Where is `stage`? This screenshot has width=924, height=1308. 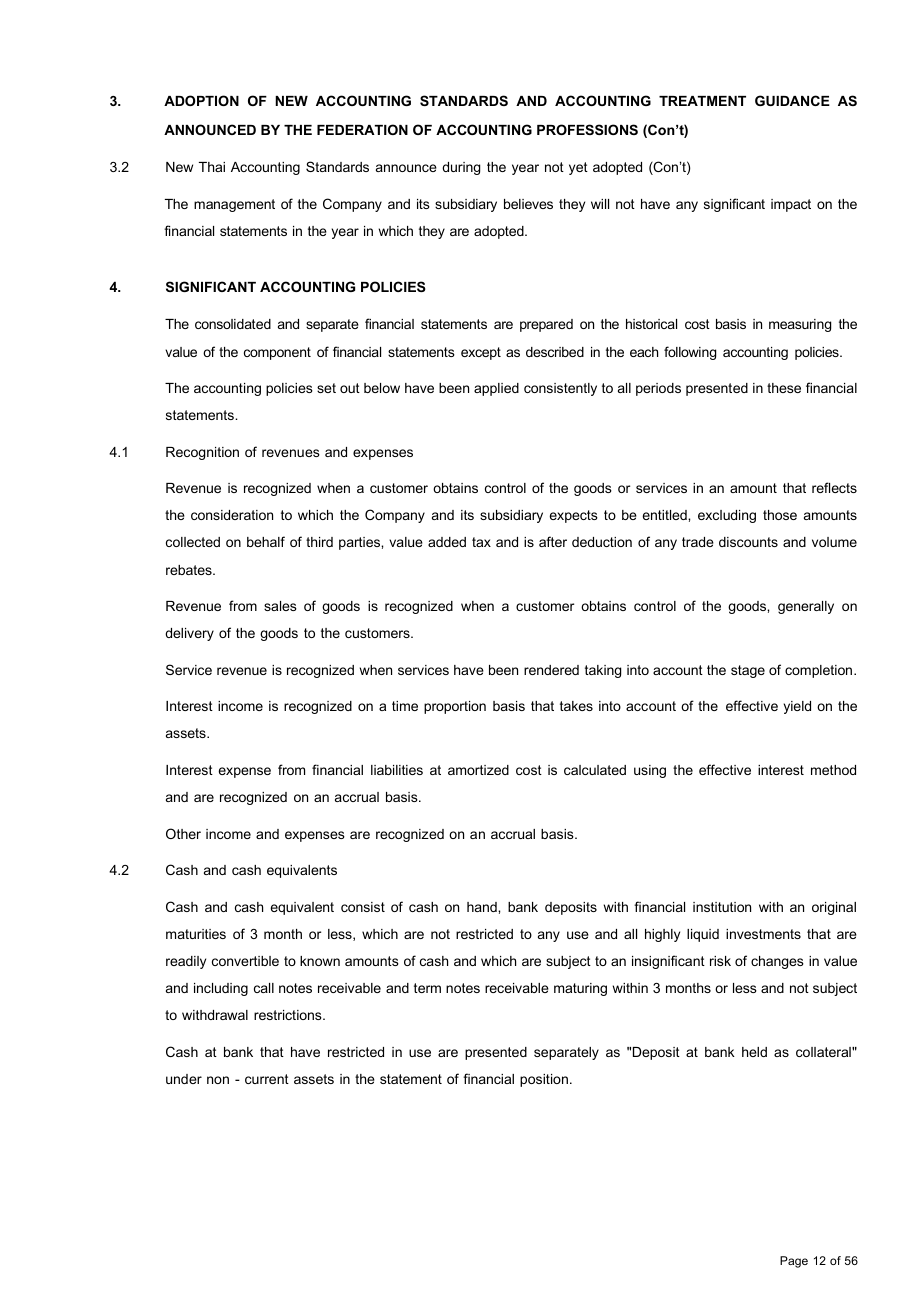 stage is located at coordinates (748, 671).
